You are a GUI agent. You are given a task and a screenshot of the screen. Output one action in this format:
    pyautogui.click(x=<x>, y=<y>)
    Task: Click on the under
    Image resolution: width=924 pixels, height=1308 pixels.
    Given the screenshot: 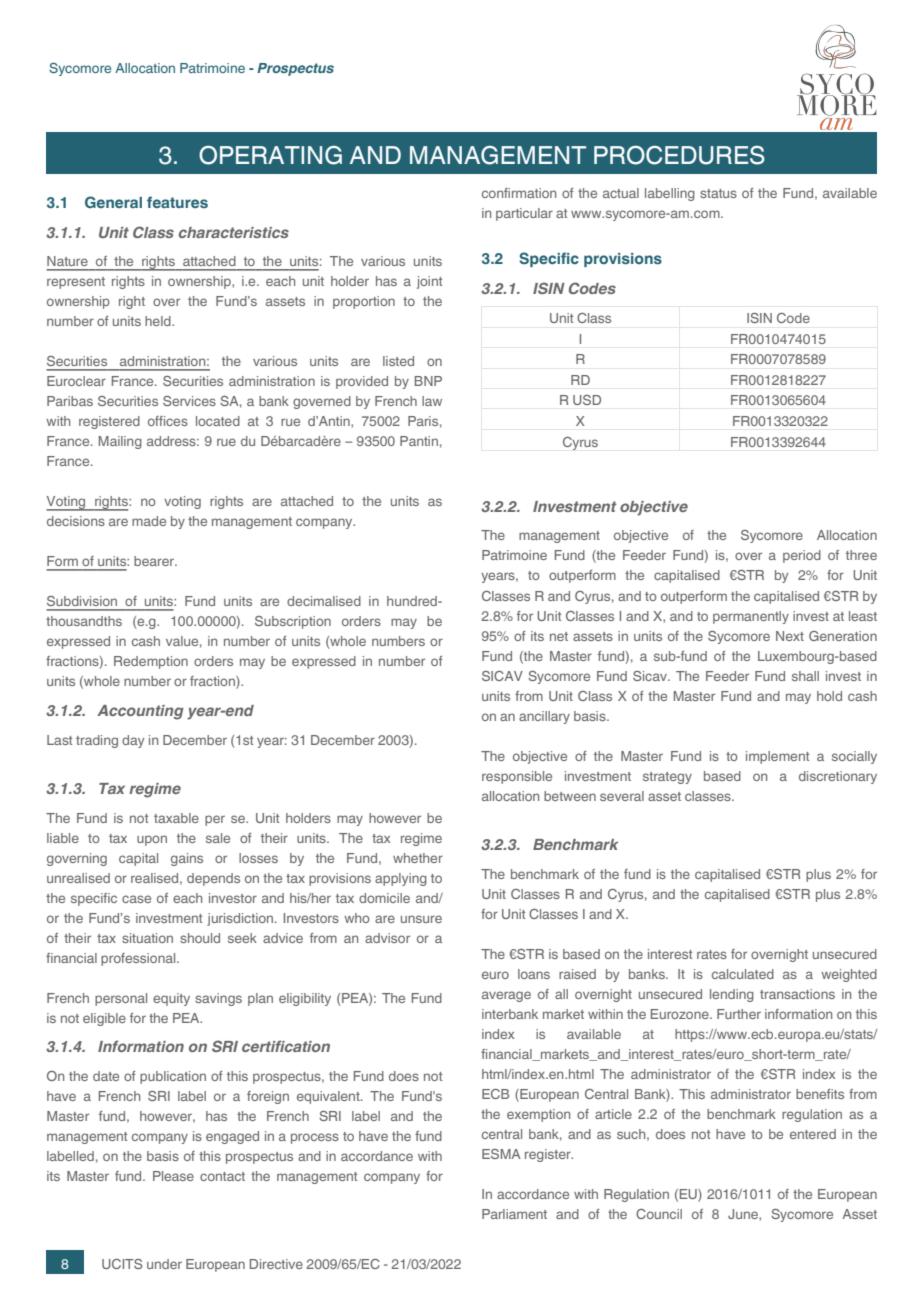 What is the action you would take?
    pyautogui.click(x=164, y=1264)
